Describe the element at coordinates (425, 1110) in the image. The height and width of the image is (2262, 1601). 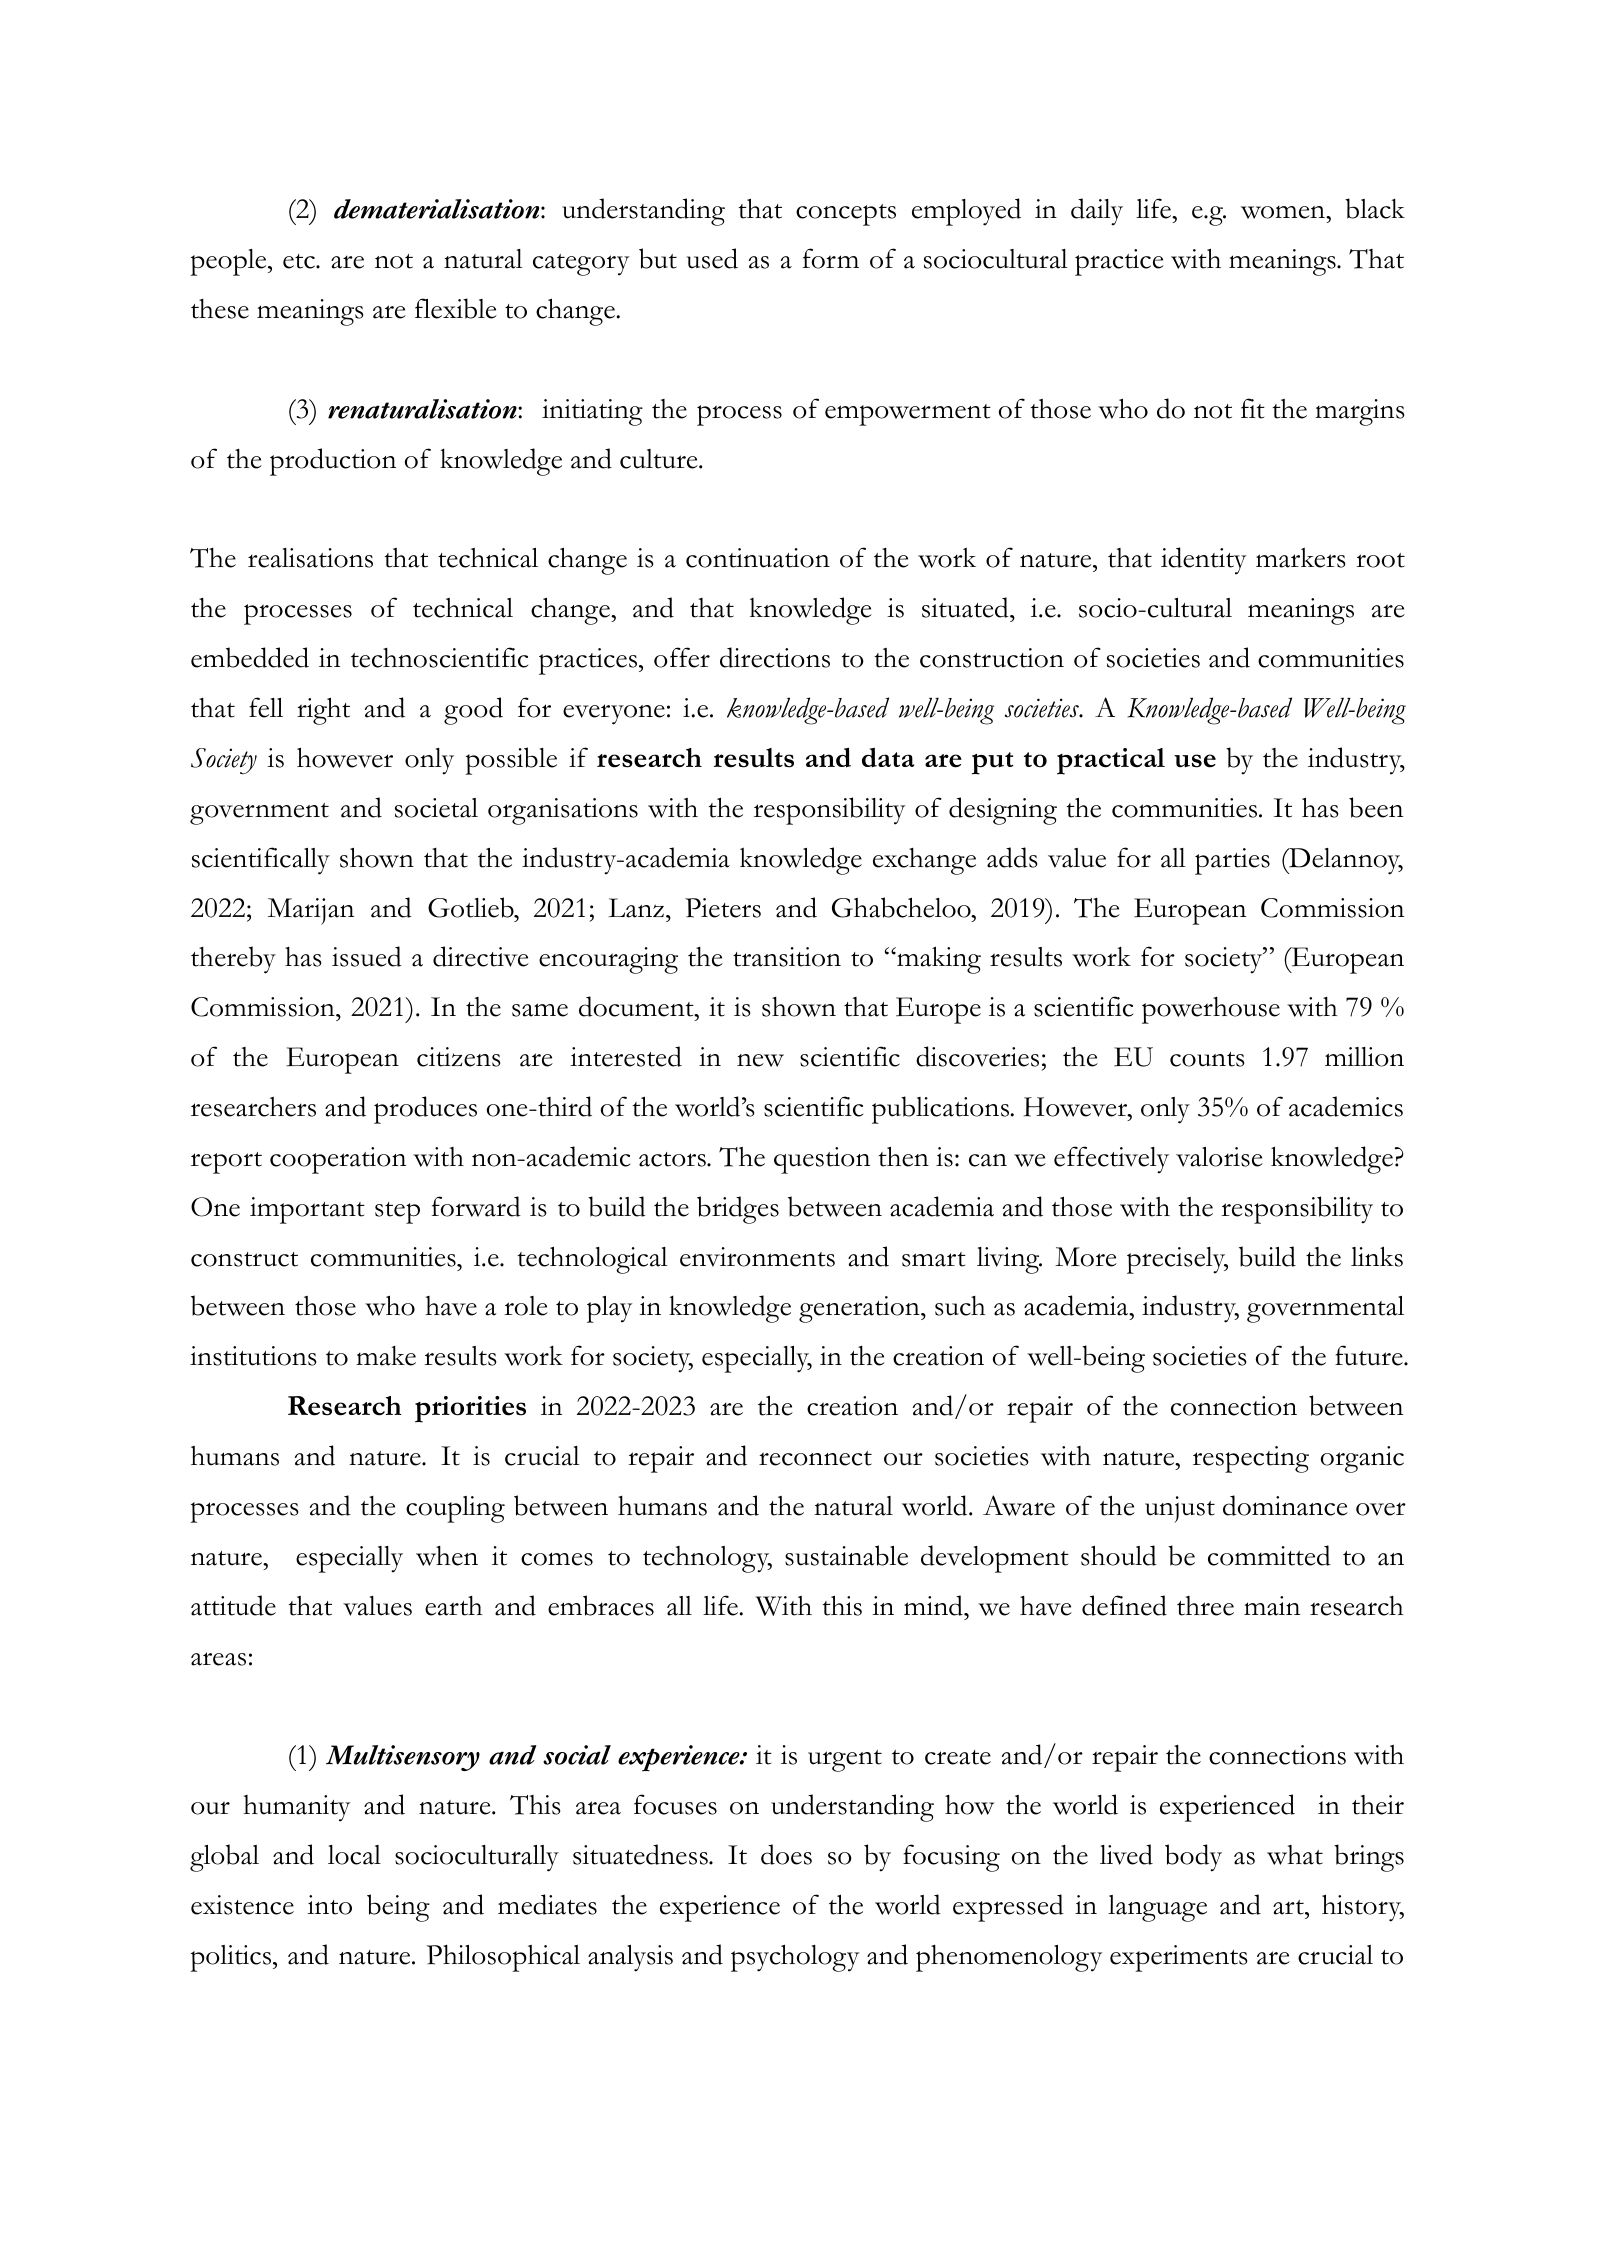
I see `produces` at that location.
